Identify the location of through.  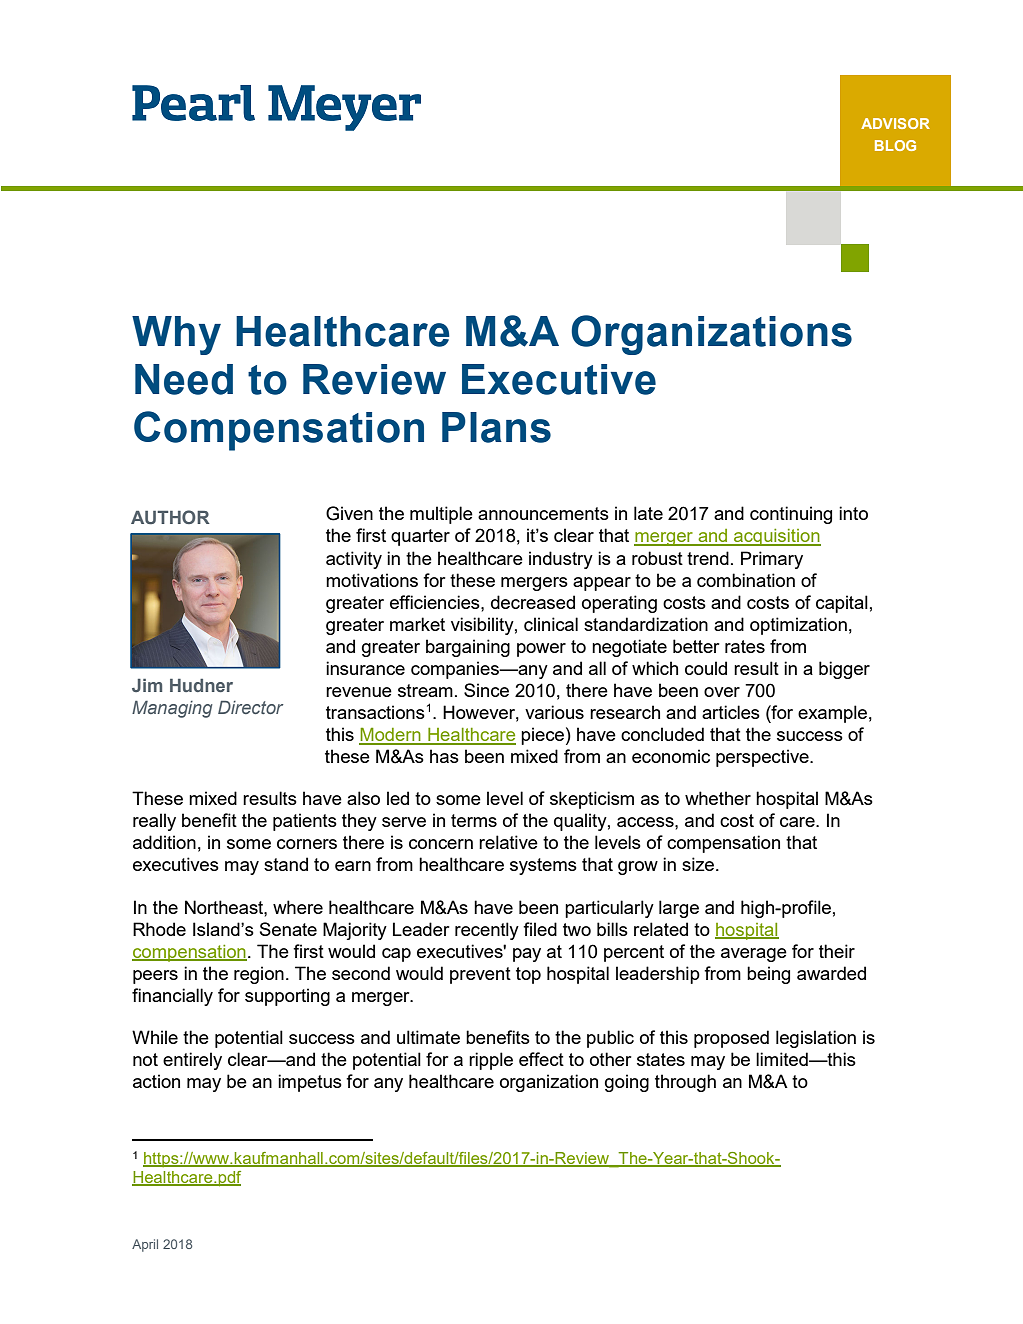
(685, 1083).
